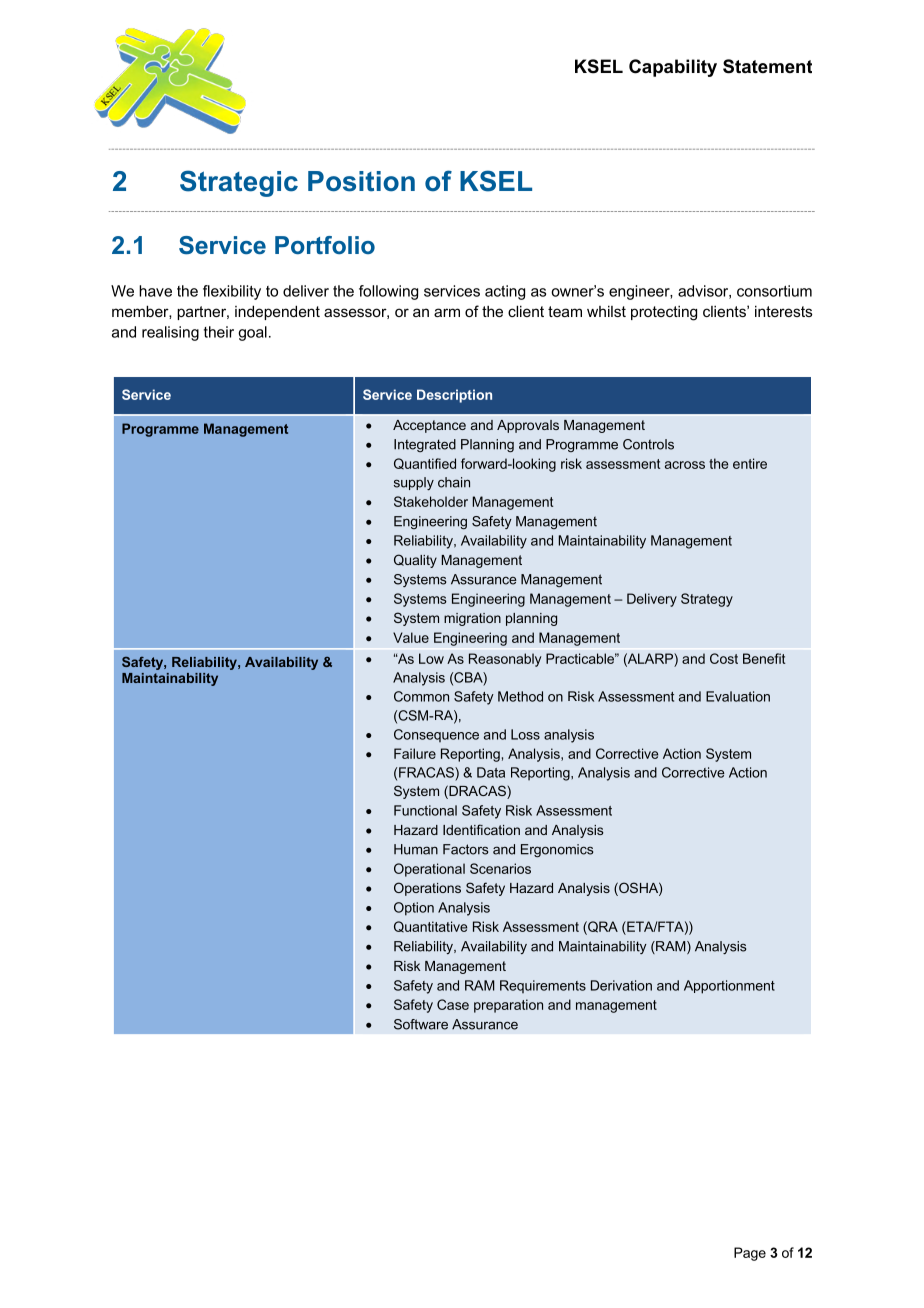 Image resolution: width=924 pixels, height=1308 pixels. Describe the element at coordinates (431, 501) in the screenshot. I see `Stakeholder` at that location.
